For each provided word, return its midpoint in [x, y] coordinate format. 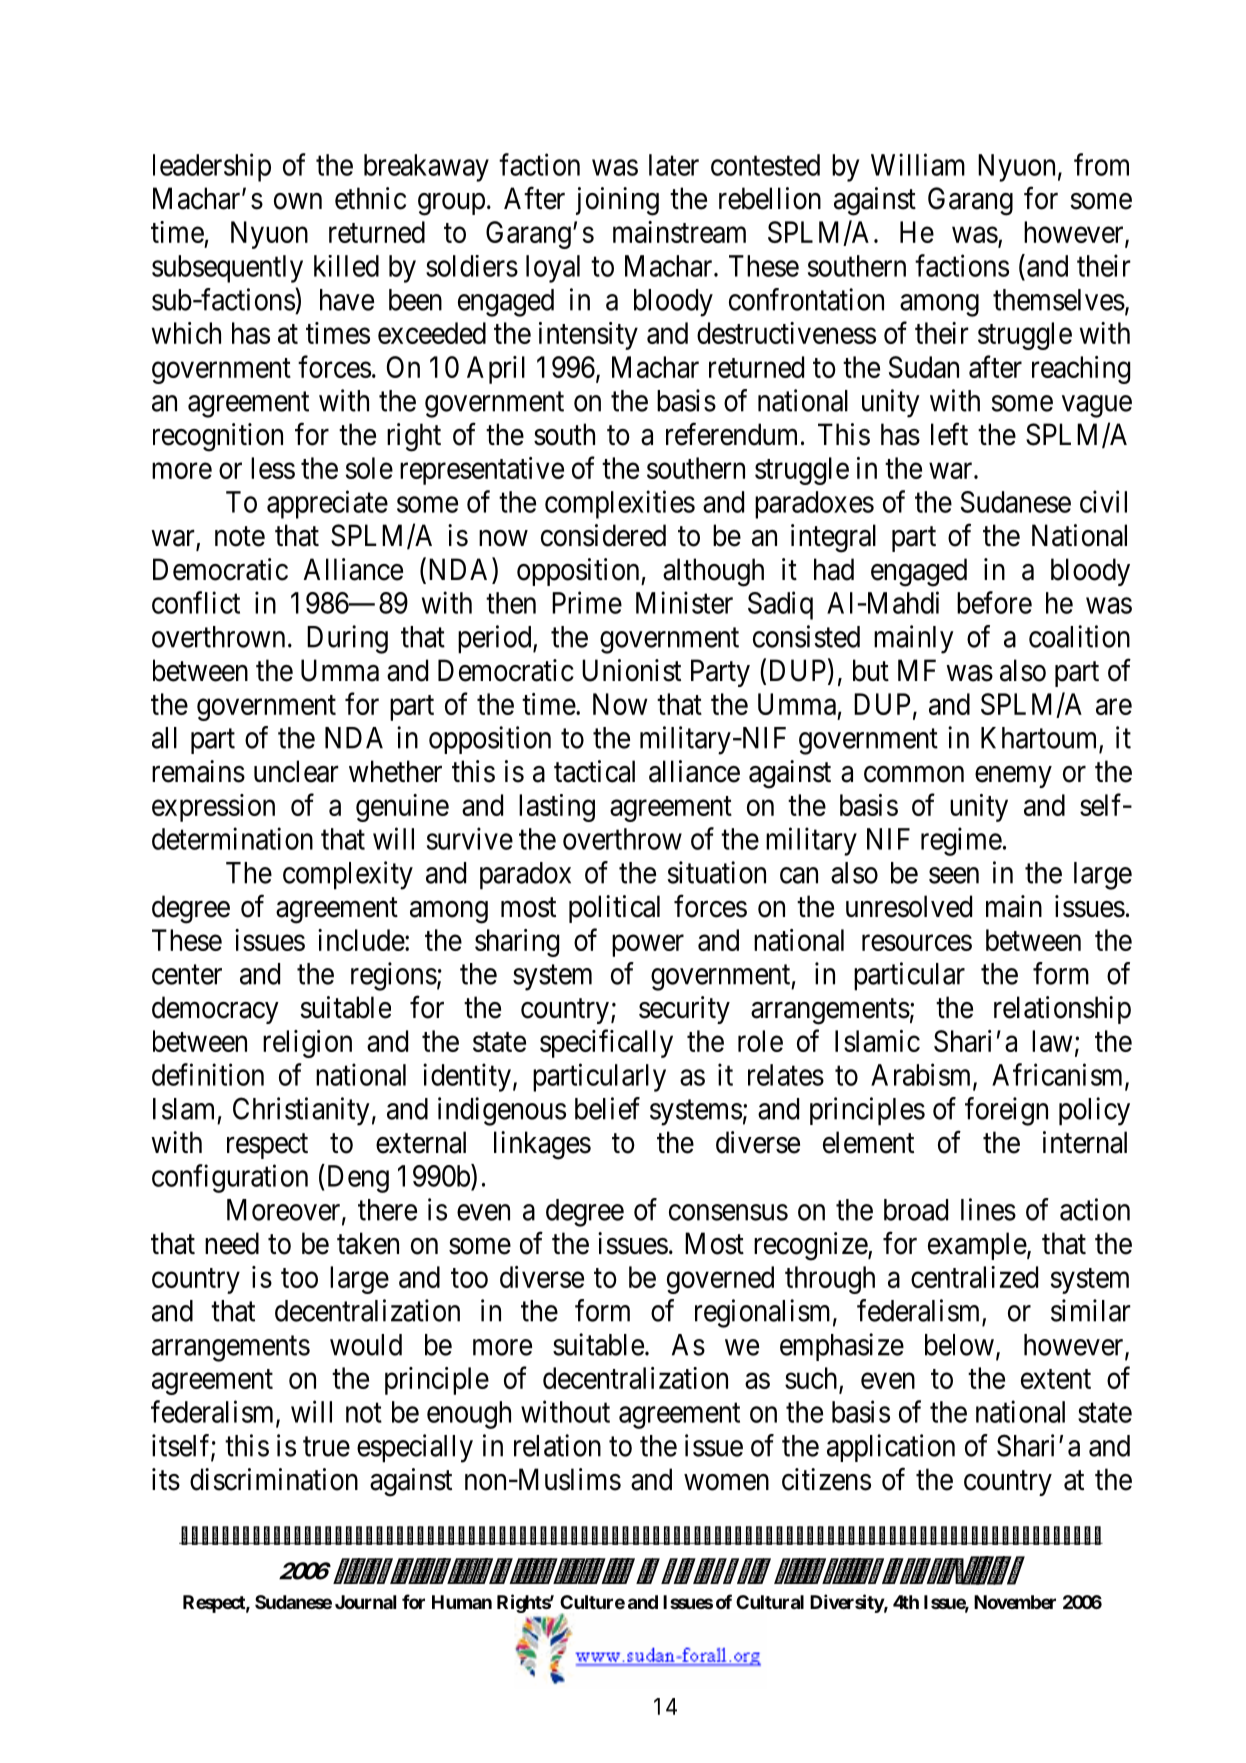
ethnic [370, 198]
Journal [365, 1602]
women [726, 1482]
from [1101, 164]
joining [617, 201]
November [1015, 1602]
